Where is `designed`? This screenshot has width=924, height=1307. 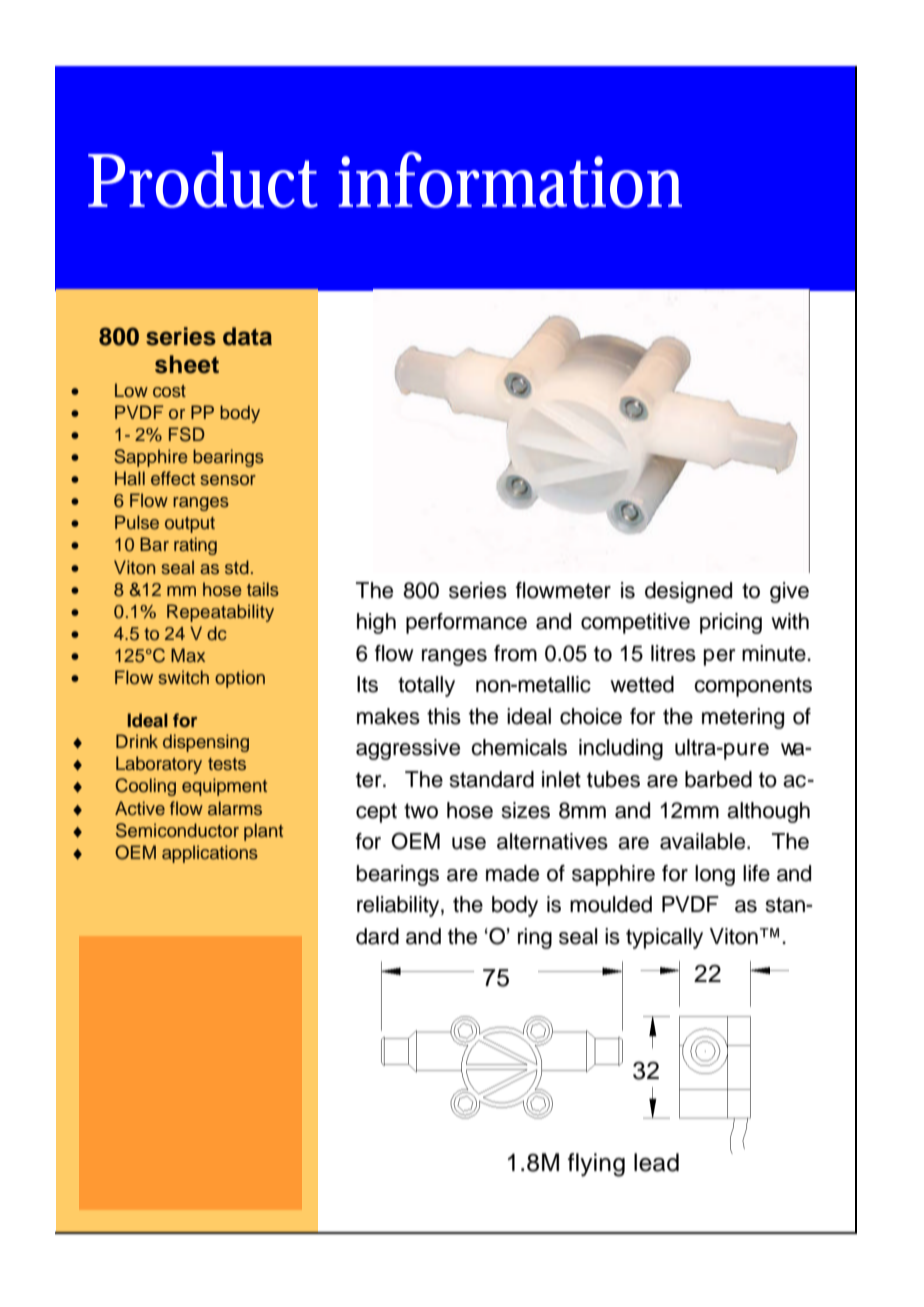 designed is located at coordinates (688, 592).
